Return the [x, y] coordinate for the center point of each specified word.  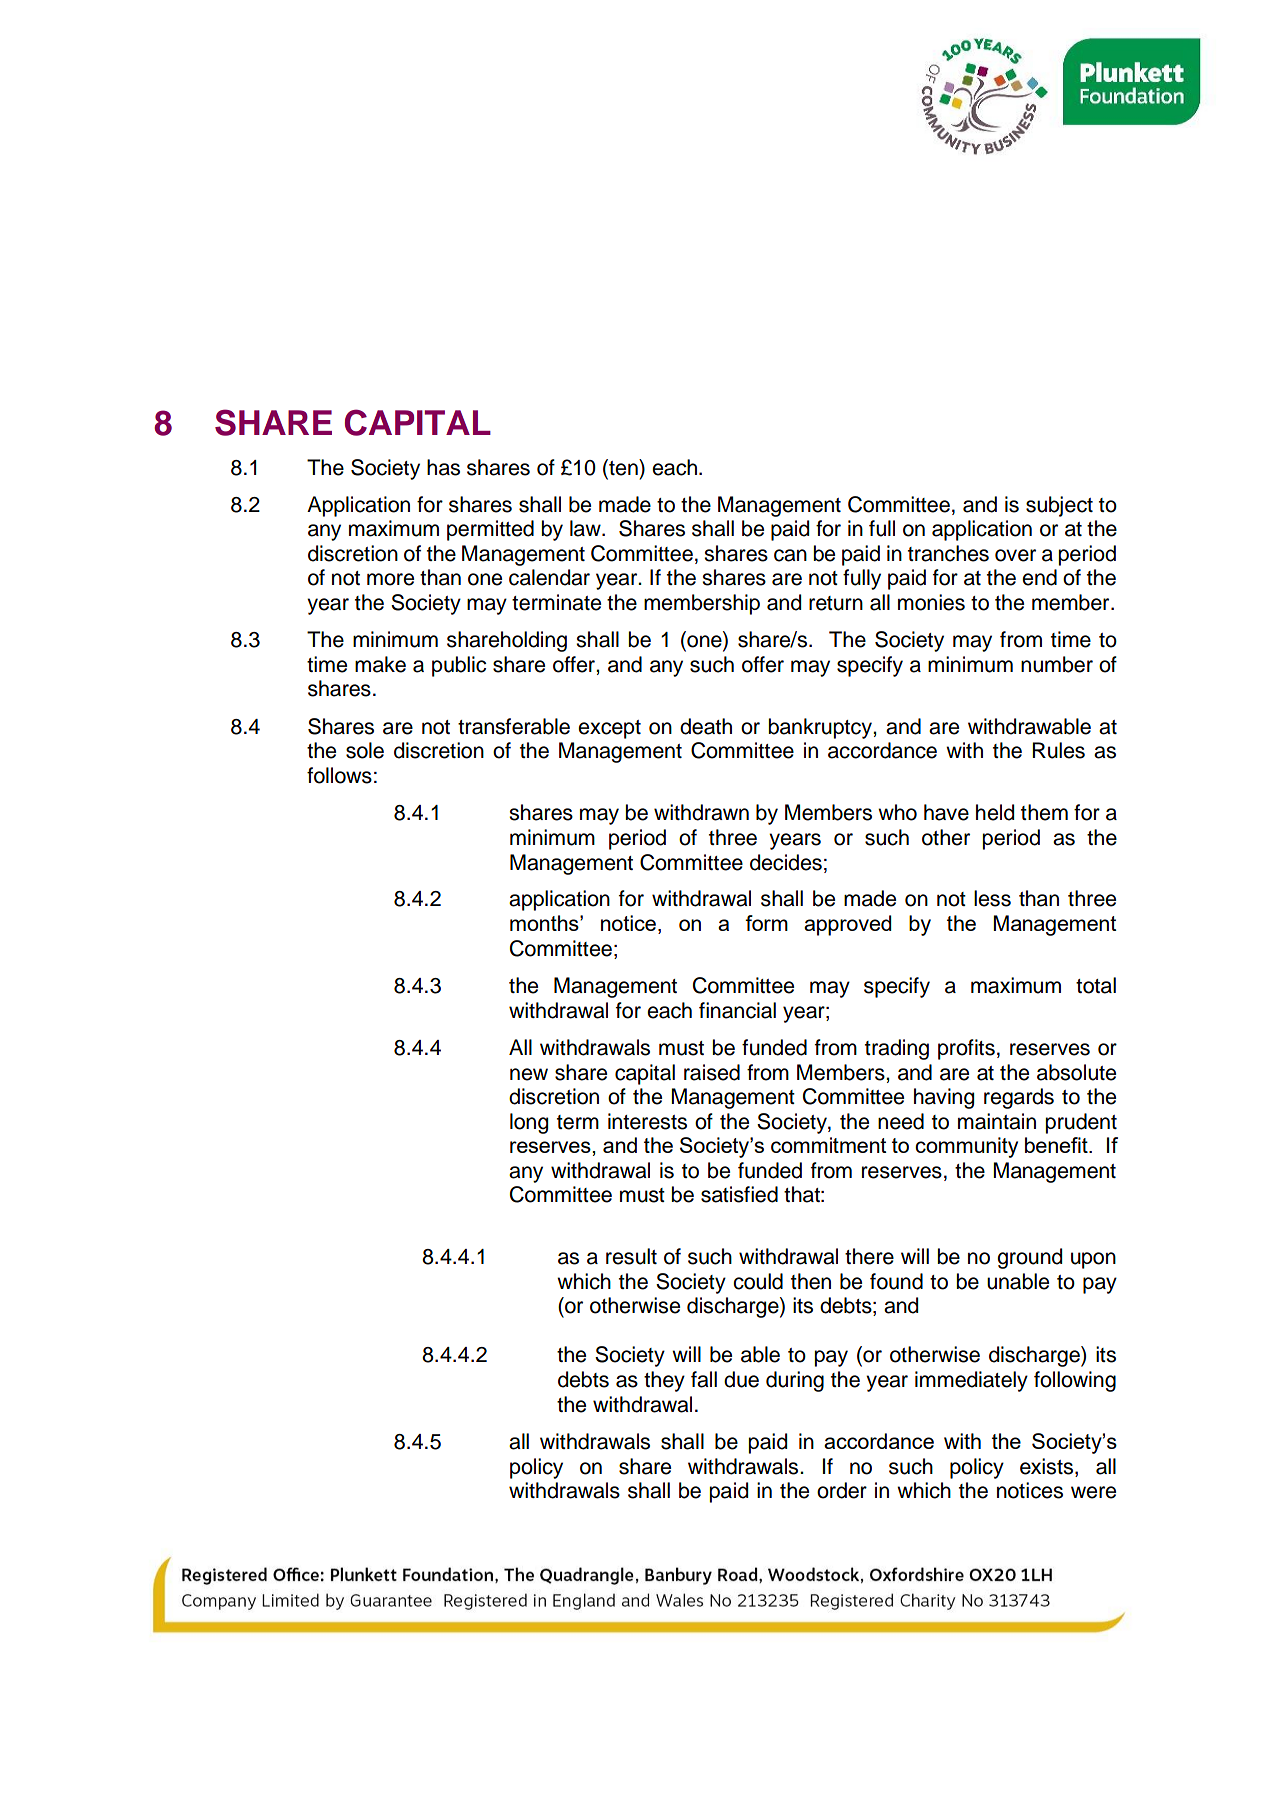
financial [737, 1010]
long [529, 1123]
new [529, 1074]
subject [1059, 506]
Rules [1058, 750]
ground [1029, 1258]
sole [365, 750]
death [706, 726]
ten [623, 467]
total [1096, 985]
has [443, 467]
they [664, 1381]
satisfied [739, 1194]
